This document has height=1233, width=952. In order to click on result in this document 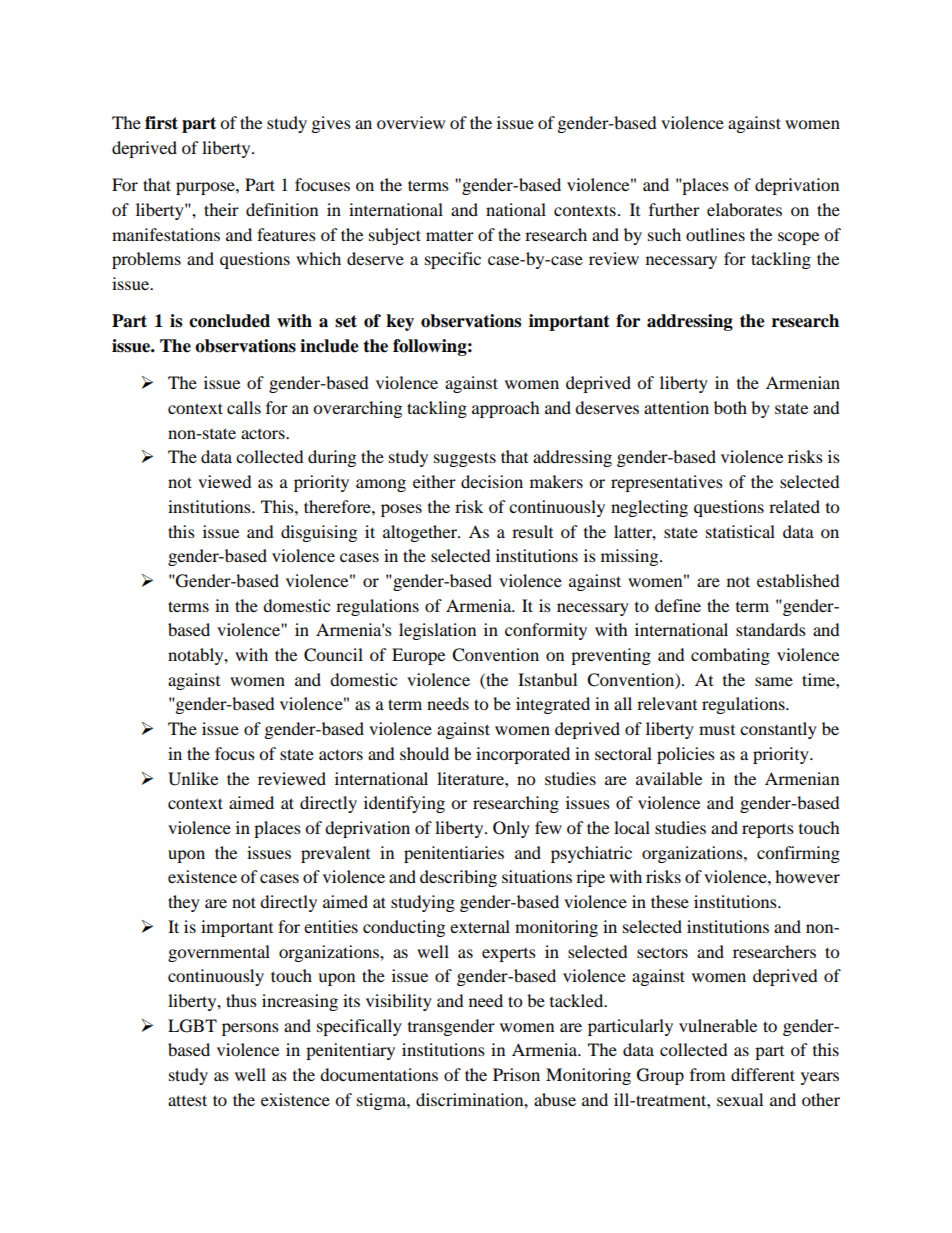, I will do `click(532, 531)`.
